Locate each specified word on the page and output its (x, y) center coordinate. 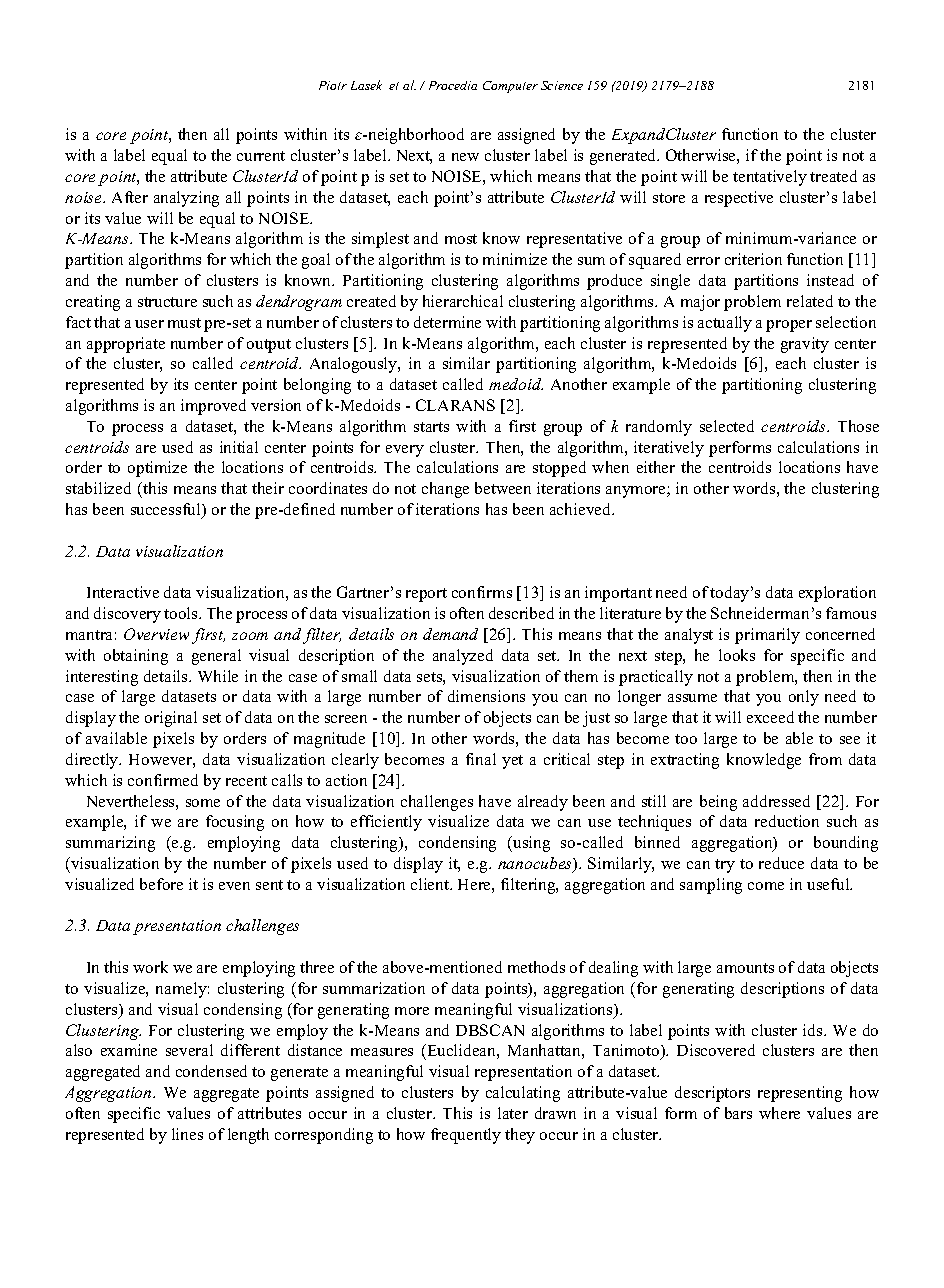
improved (213, 407)
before (161, 884)
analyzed (463, 657)
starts (431, 427)
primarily (767, 636)
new (465, 157)
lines (187, 1134)
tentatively (770, 178)
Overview (158, 635)
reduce (781, 863)
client (431, 884)
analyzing (186, 199)
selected (727, 426)
